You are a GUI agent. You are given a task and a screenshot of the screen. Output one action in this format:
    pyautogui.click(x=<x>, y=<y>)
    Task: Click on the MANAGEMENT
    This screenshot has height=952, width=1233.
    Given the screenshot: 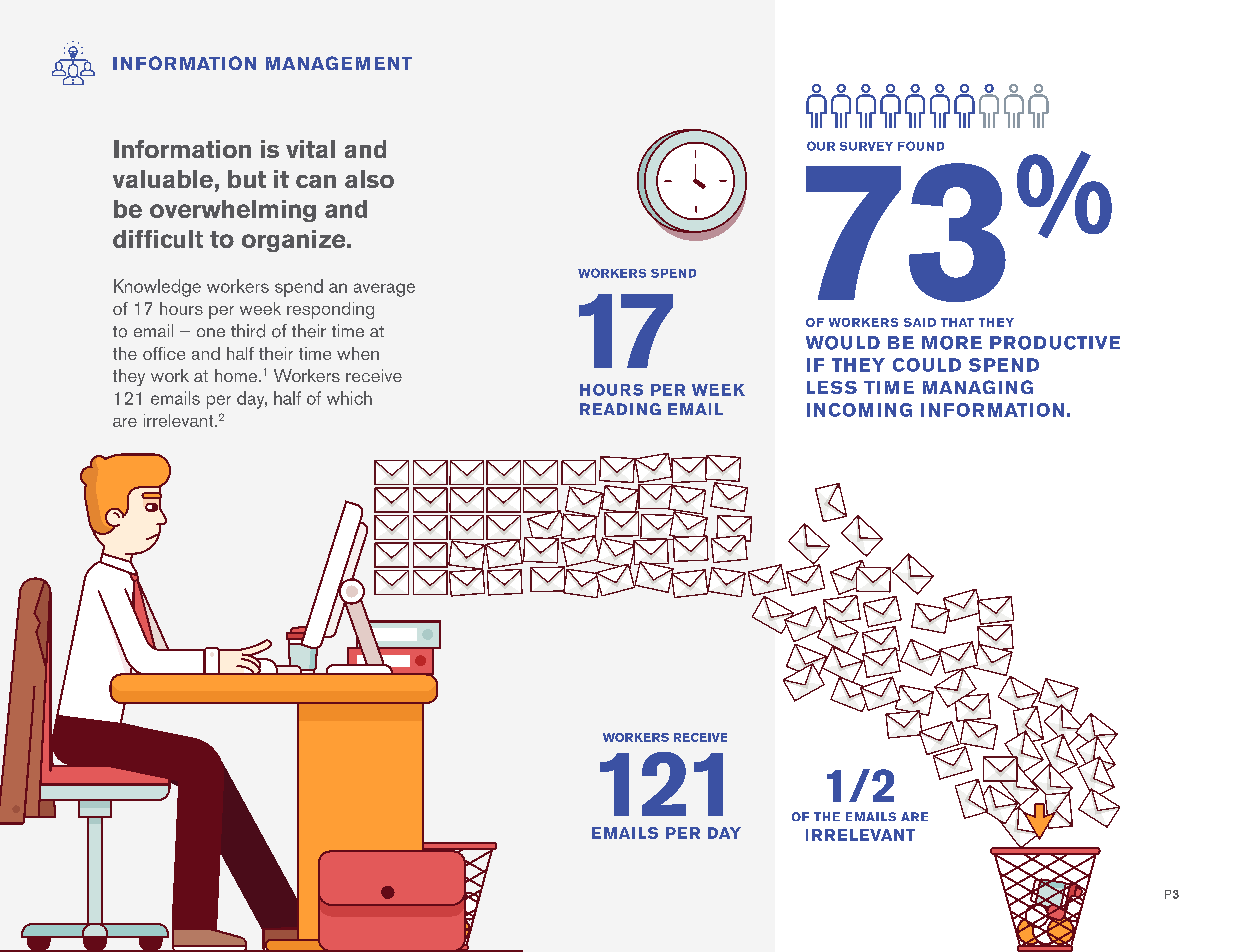 What is the action you would take?
    pyautogui.click(x=339, y=63)
